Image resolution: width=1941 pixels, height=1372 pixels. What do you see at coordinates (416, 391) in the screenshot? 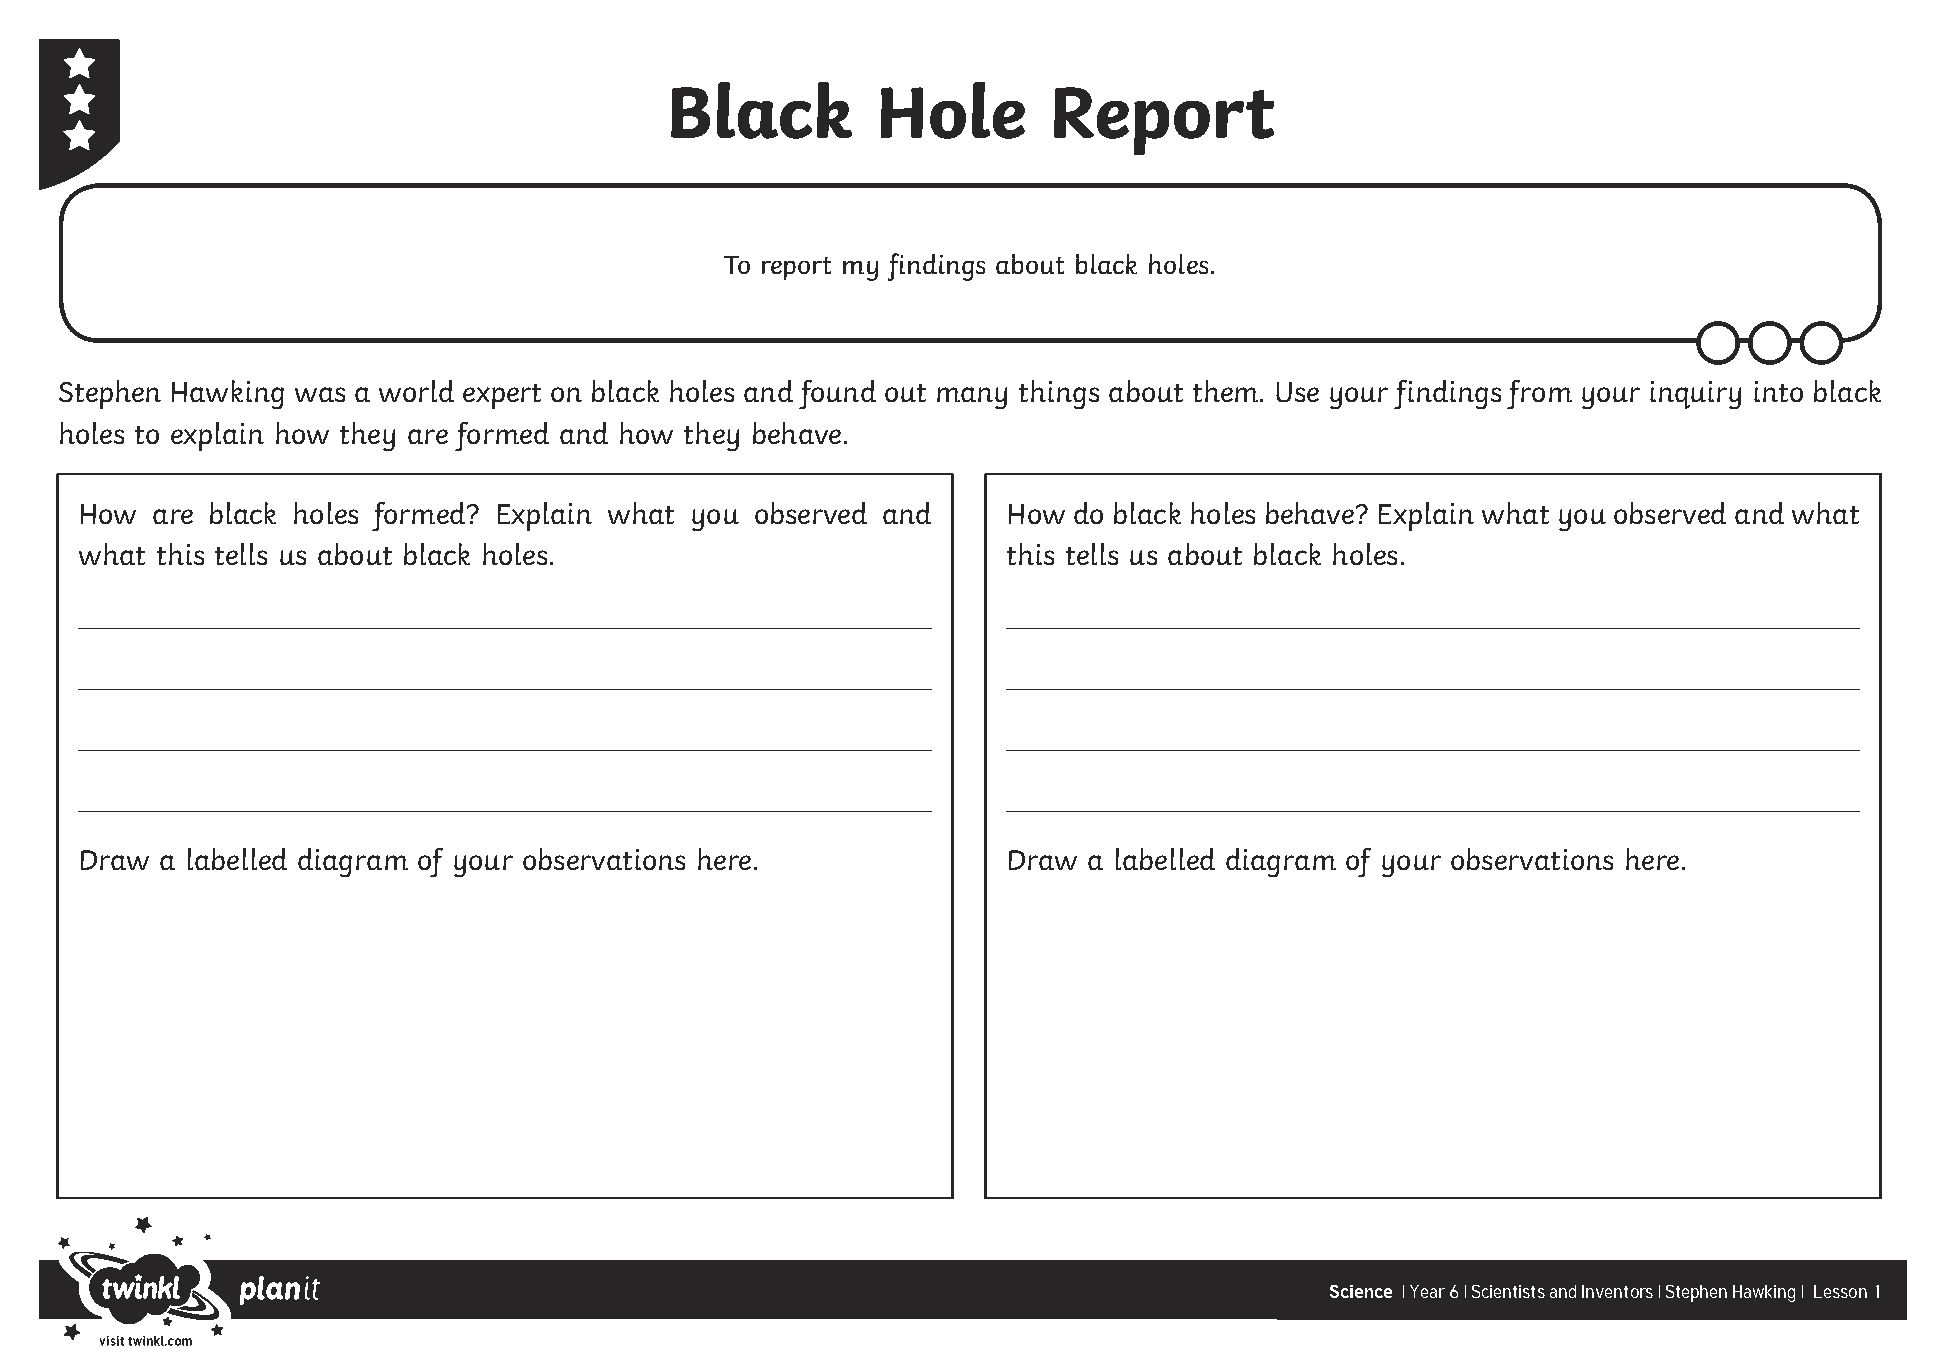
I see `world` at bounding box center [416, 391].
